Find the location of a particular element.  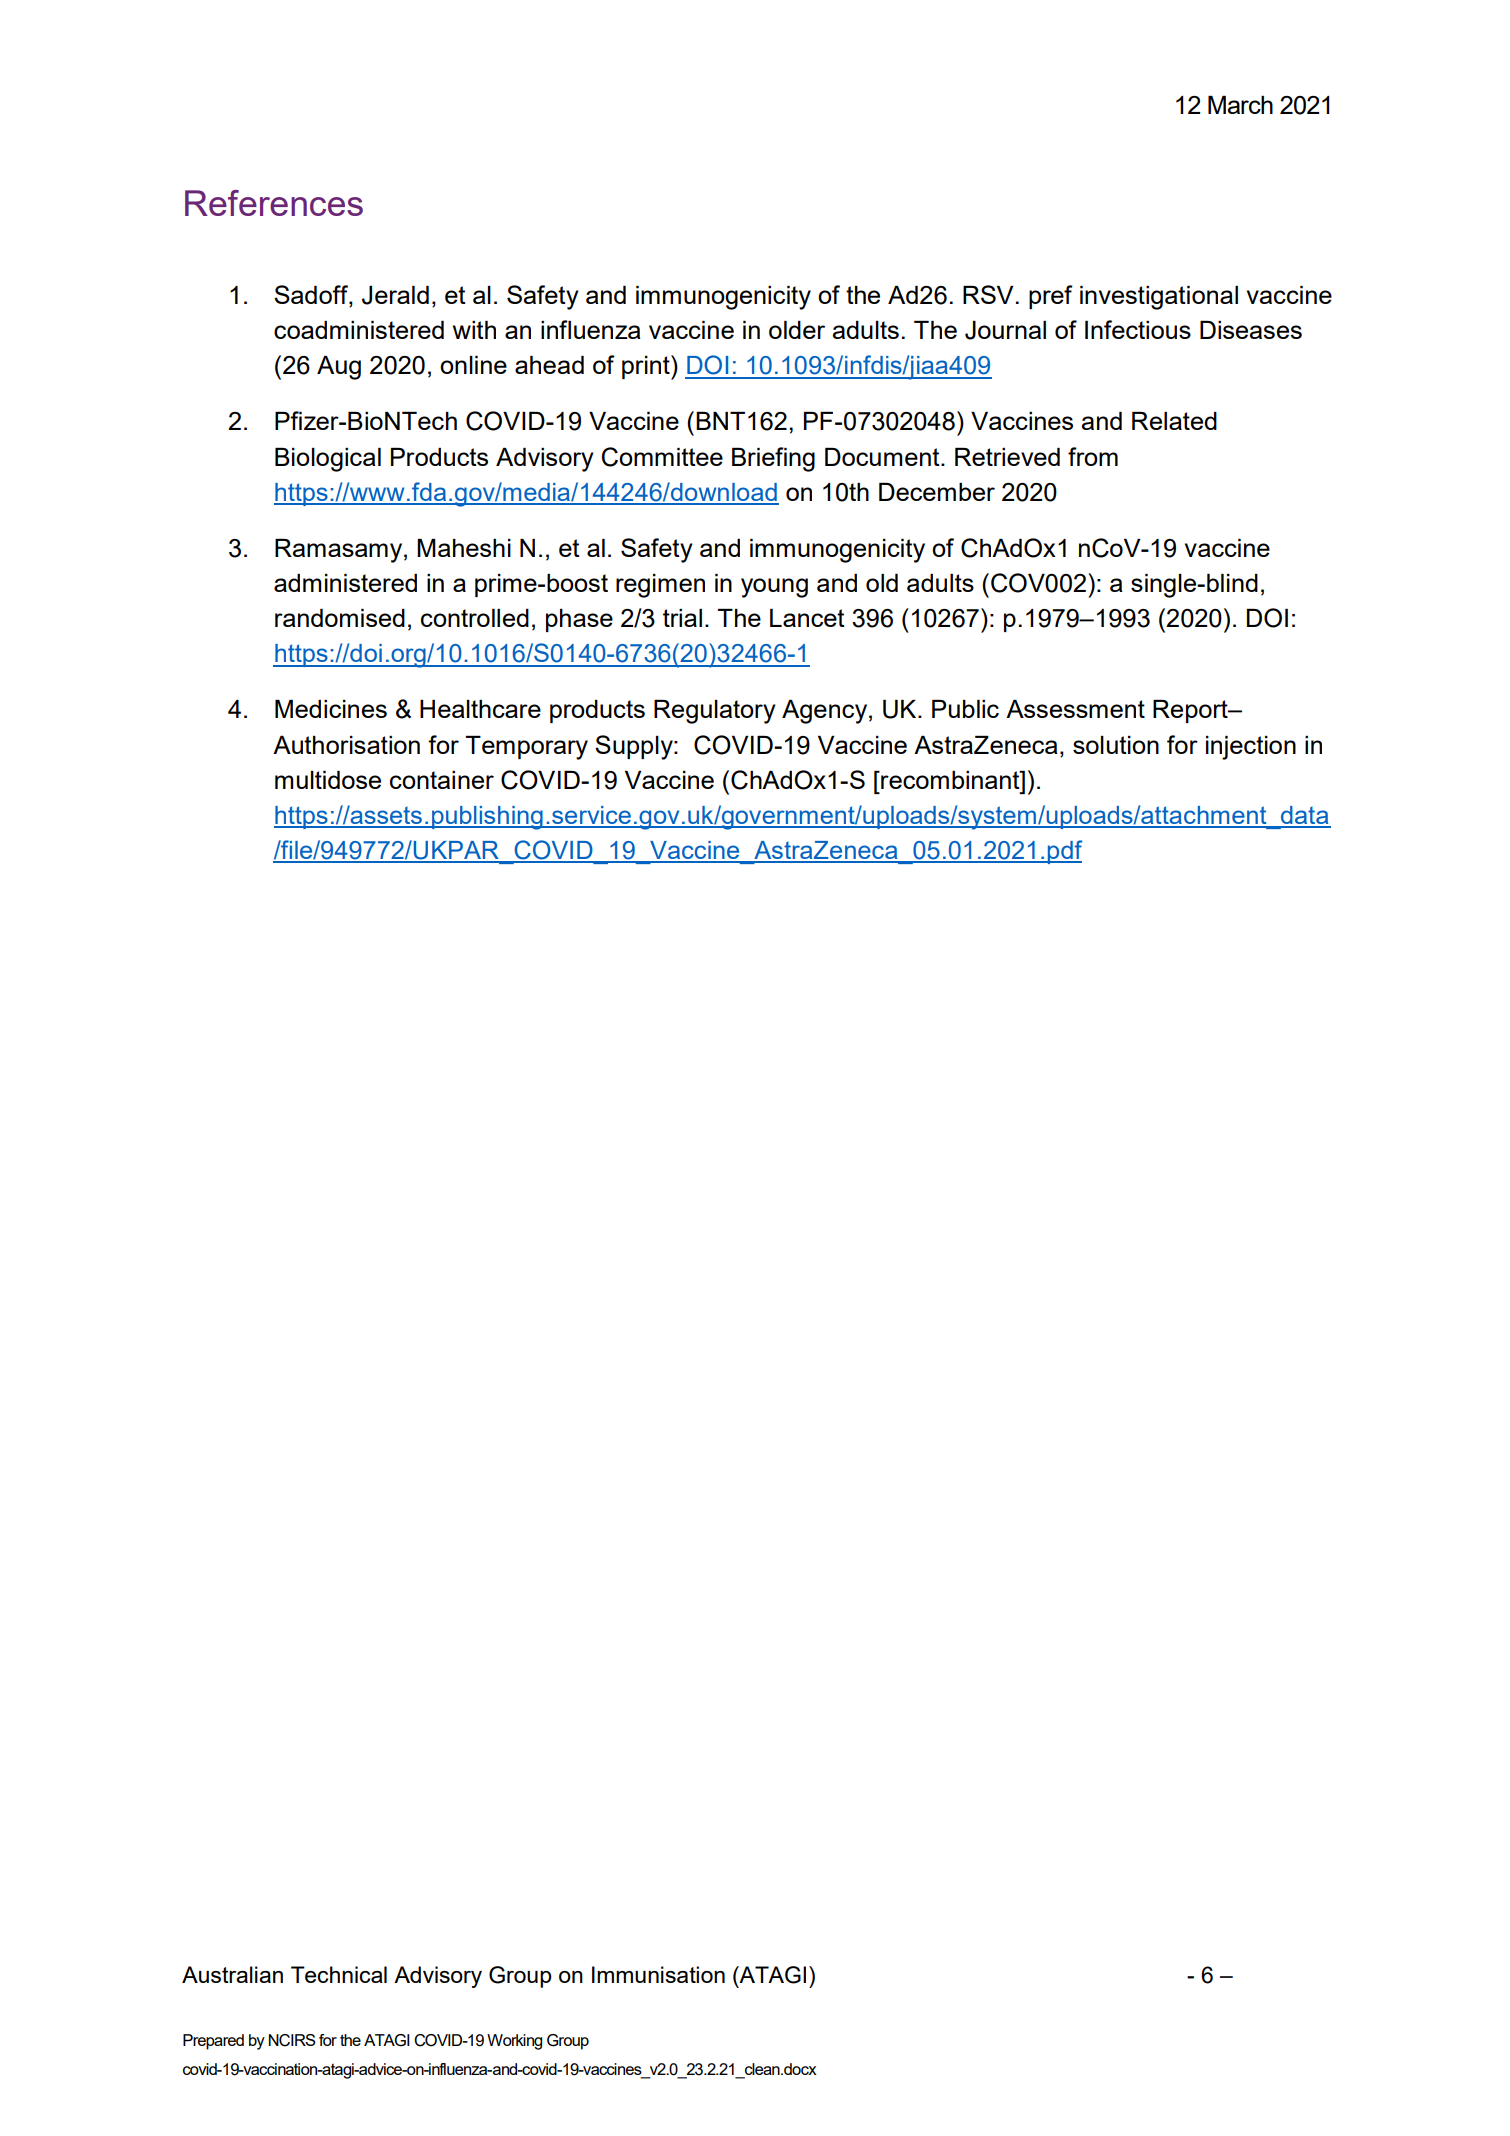

solution is located at coordinates (1116, 745).
